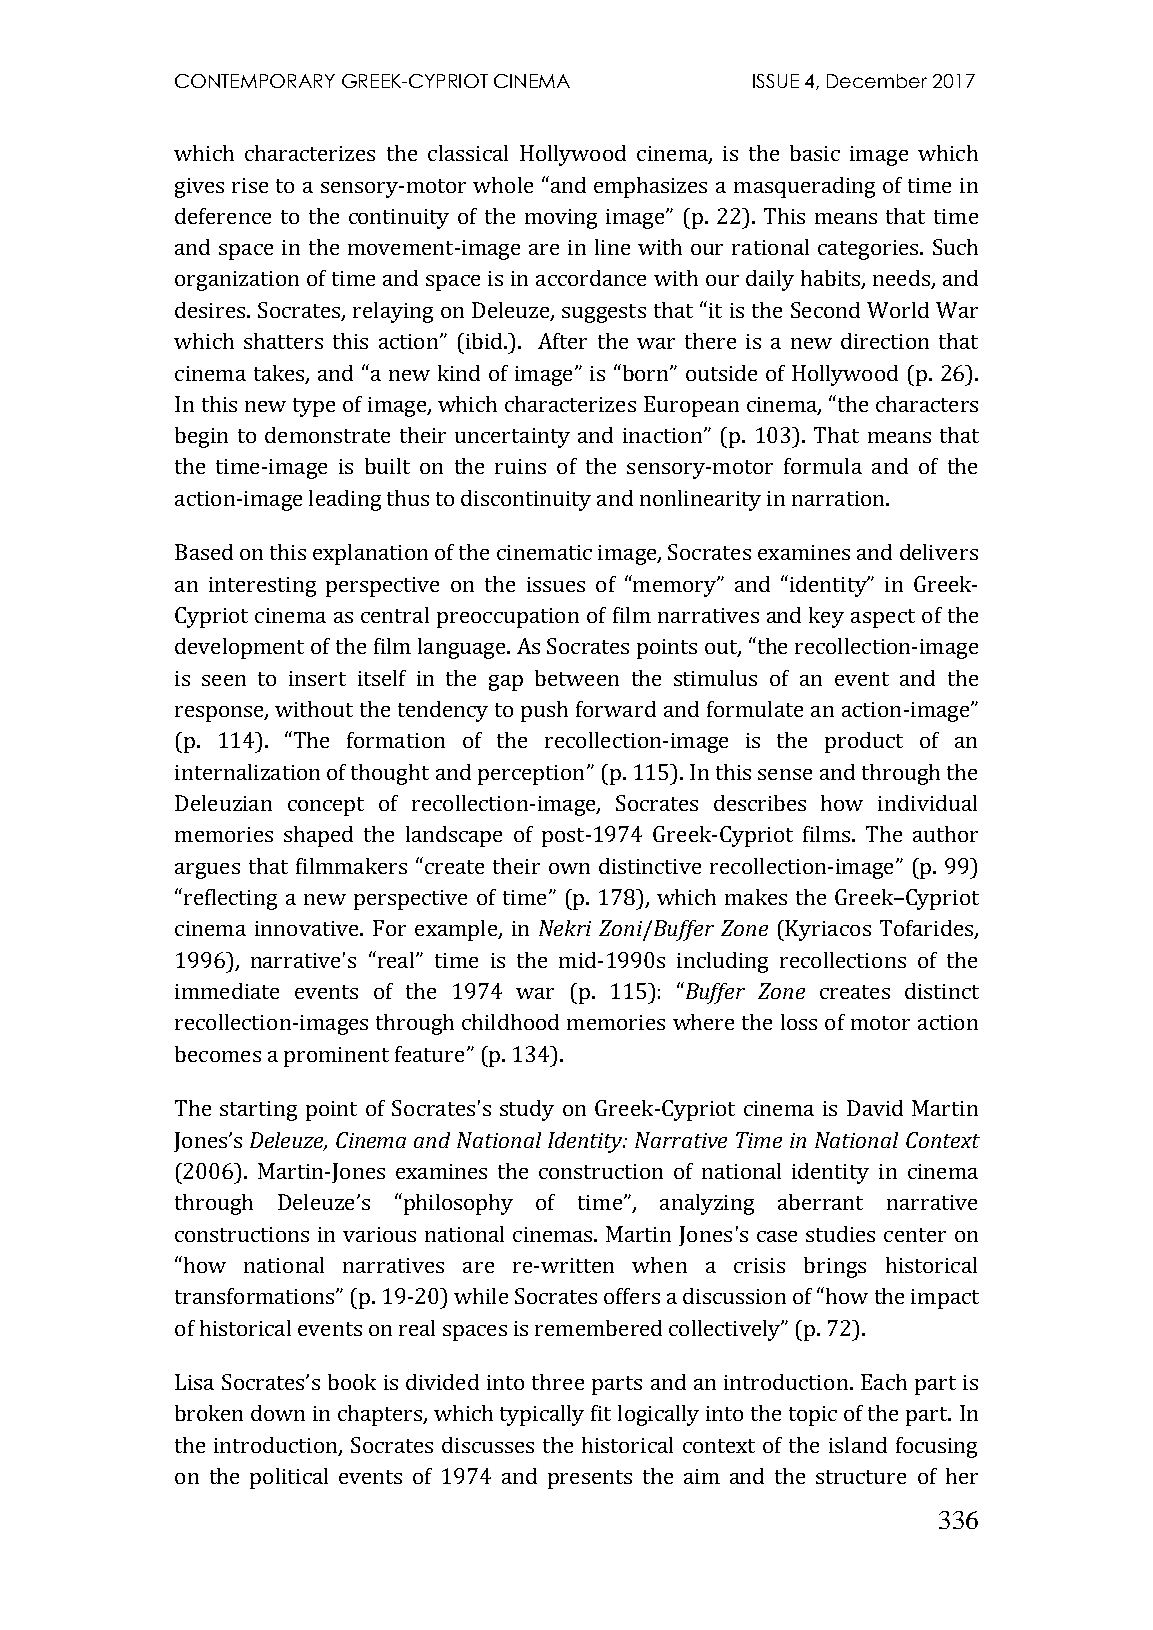 The image size is (1153, 1630). What do you see at coordinates (864, 742) in the page?
I see `product` at bounding box center [864, 742].
